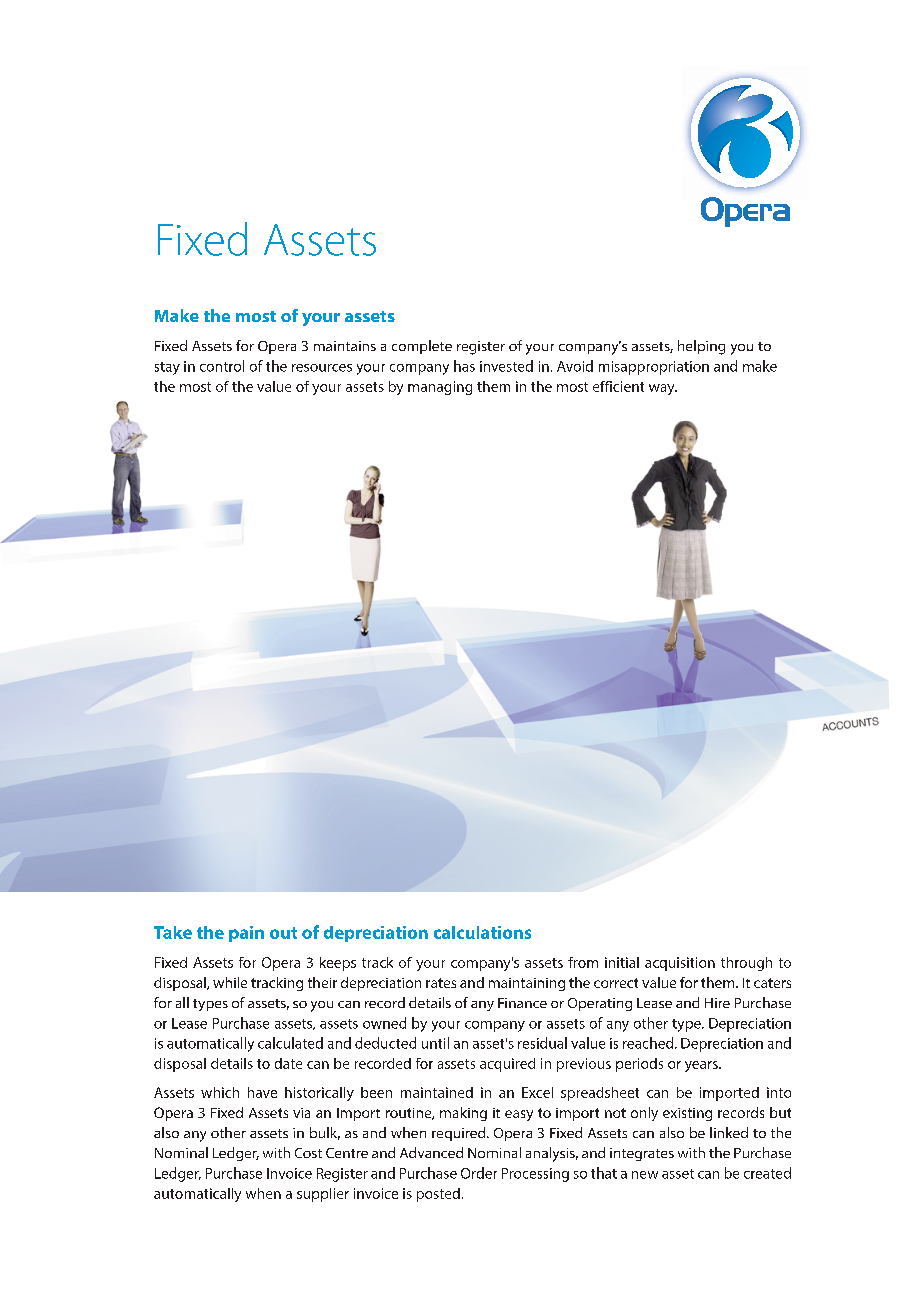  Describe the element at coordinates (440, 388) in the image. I see `managing` at that location.
